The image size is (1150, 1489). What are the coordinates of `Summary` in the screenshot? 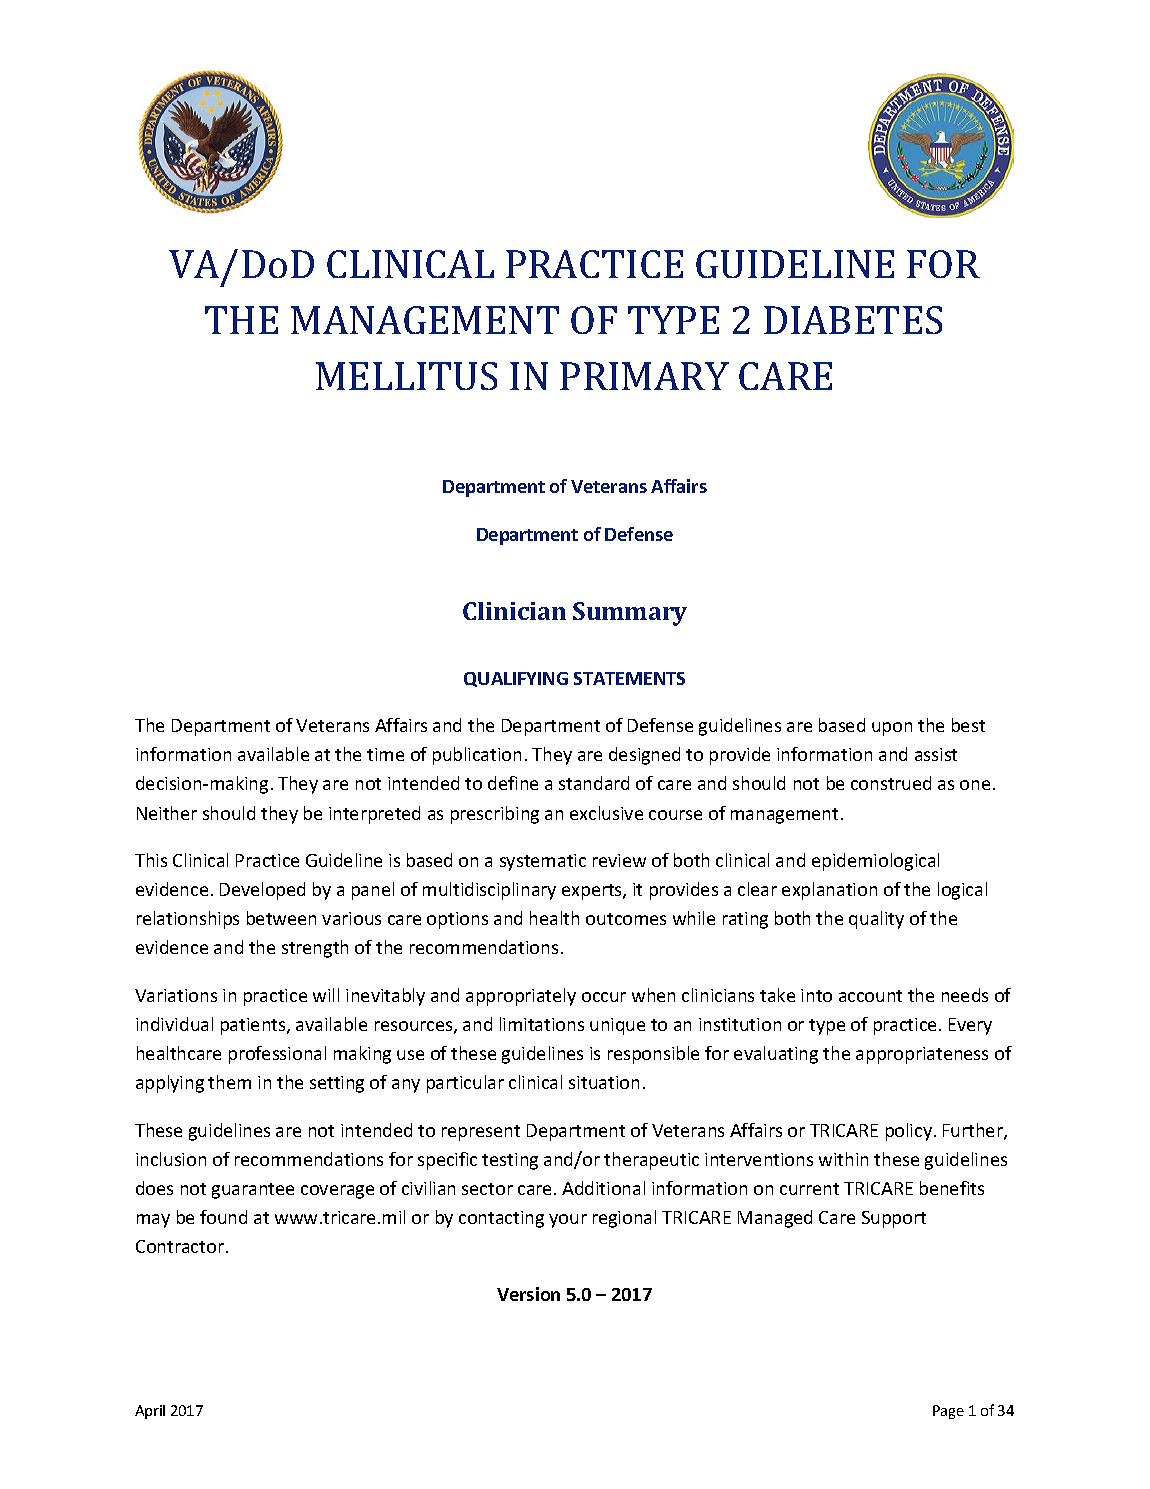 It's located at (630, 614).
